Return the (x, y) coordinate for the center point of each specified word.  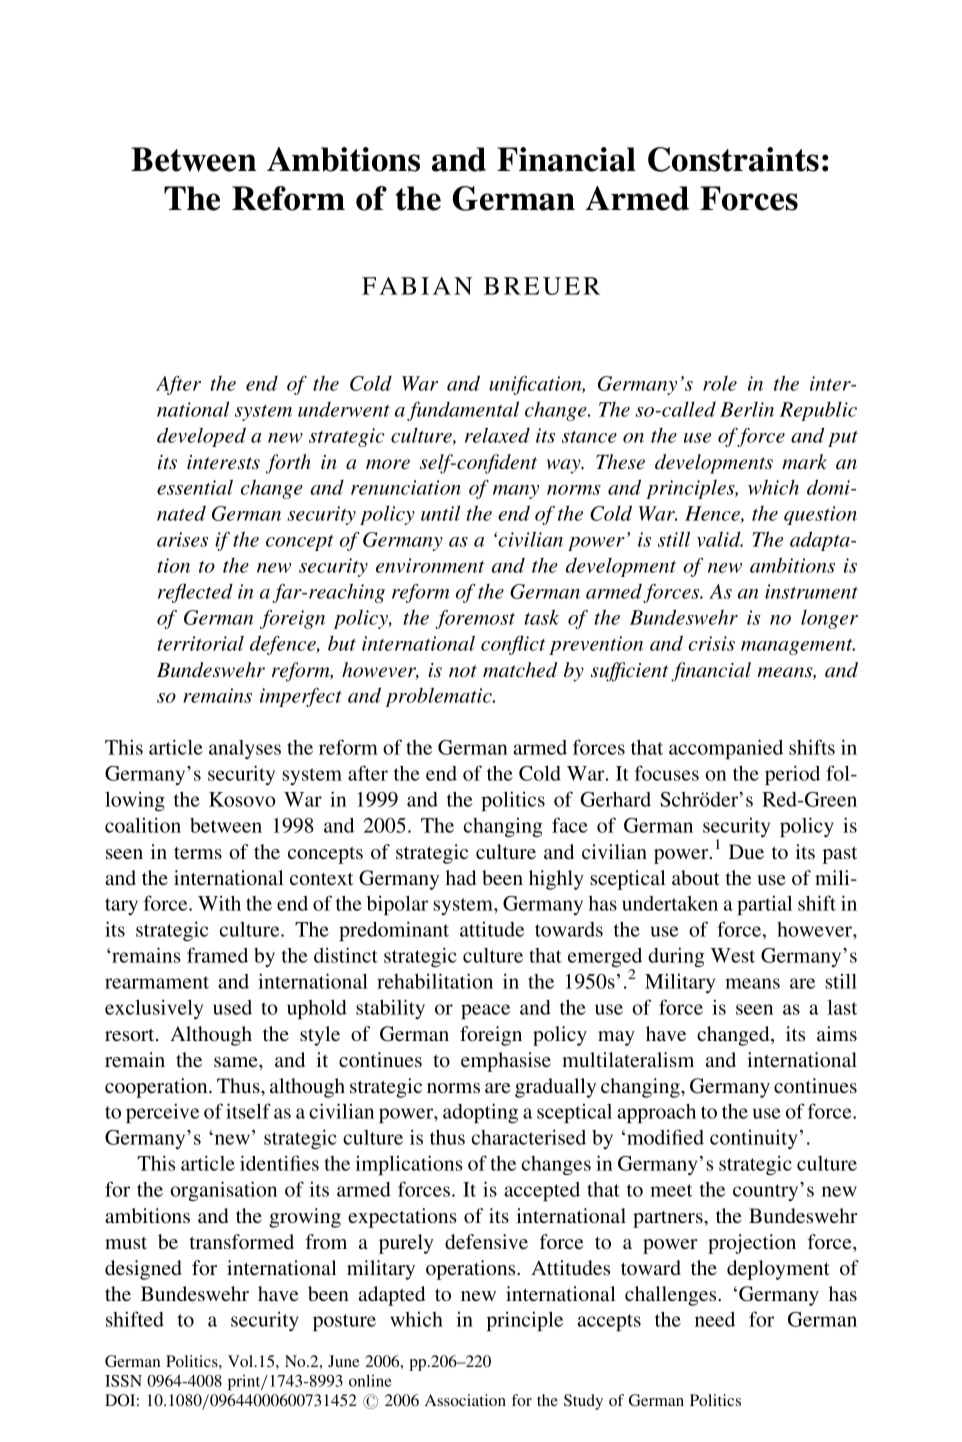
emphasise (506, 1062)
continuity (753, 1139)
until (440, 513)
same (237, 1062)
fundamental (463, 411)
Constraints (733, 159)
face (570, 825)
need (715, 1319)
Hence (713, 514)
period (792, 775)
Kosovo (242, 799)
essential (195, 487)
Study (583, 1402)
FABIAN (417, 286)
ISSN (123, 1381)
